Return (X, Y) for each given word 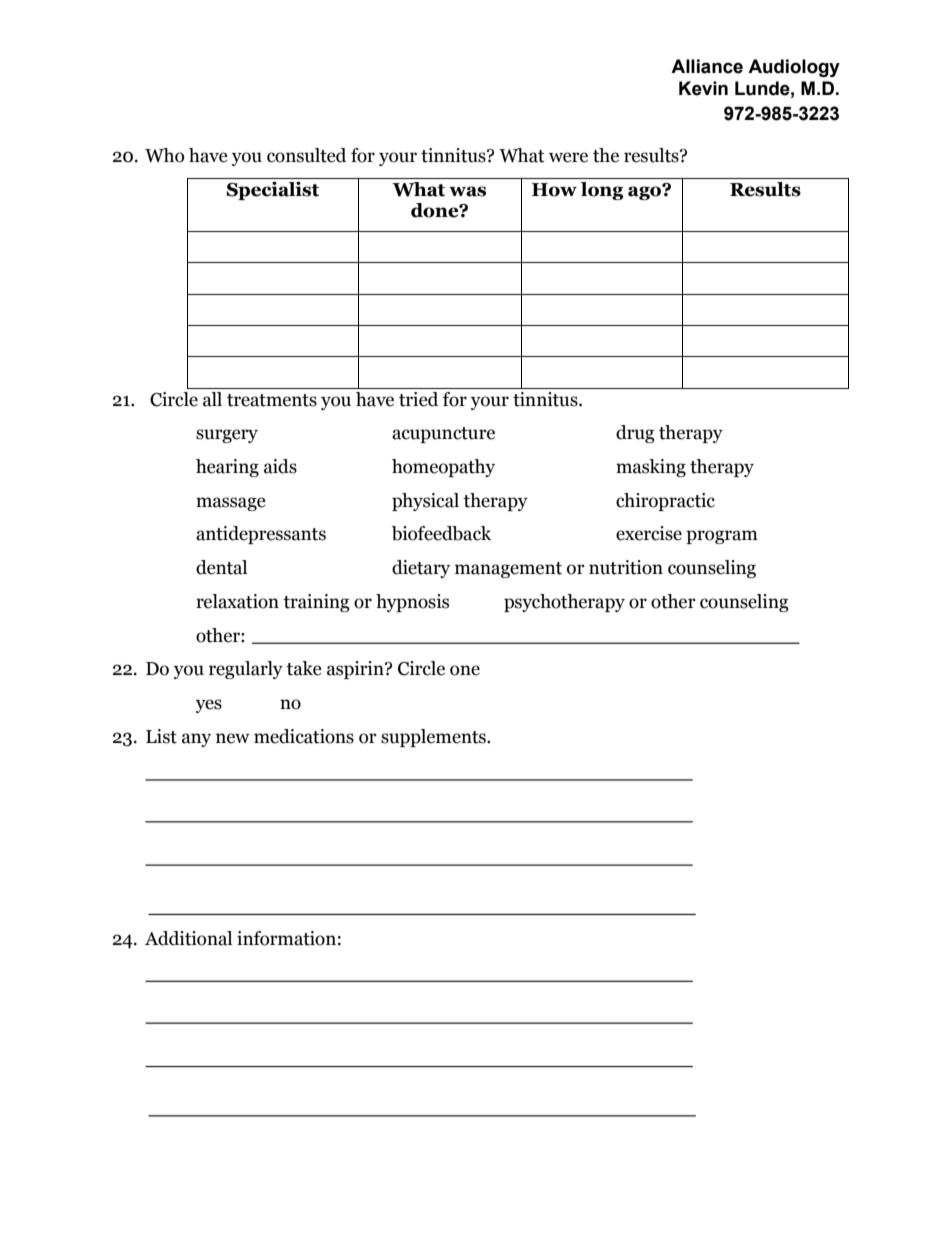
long (602, 191)
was (467, 191)
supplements (434, 738)
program (722, 537)
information (286, 938)
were (568, 157)
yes (209, 706)
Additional (188, 938)
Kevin (703, 88)
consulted (306, 155)
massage (231, 504)
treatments (272, 400)
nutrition (626, 567)
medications (304, 736)
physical (425, 502)
